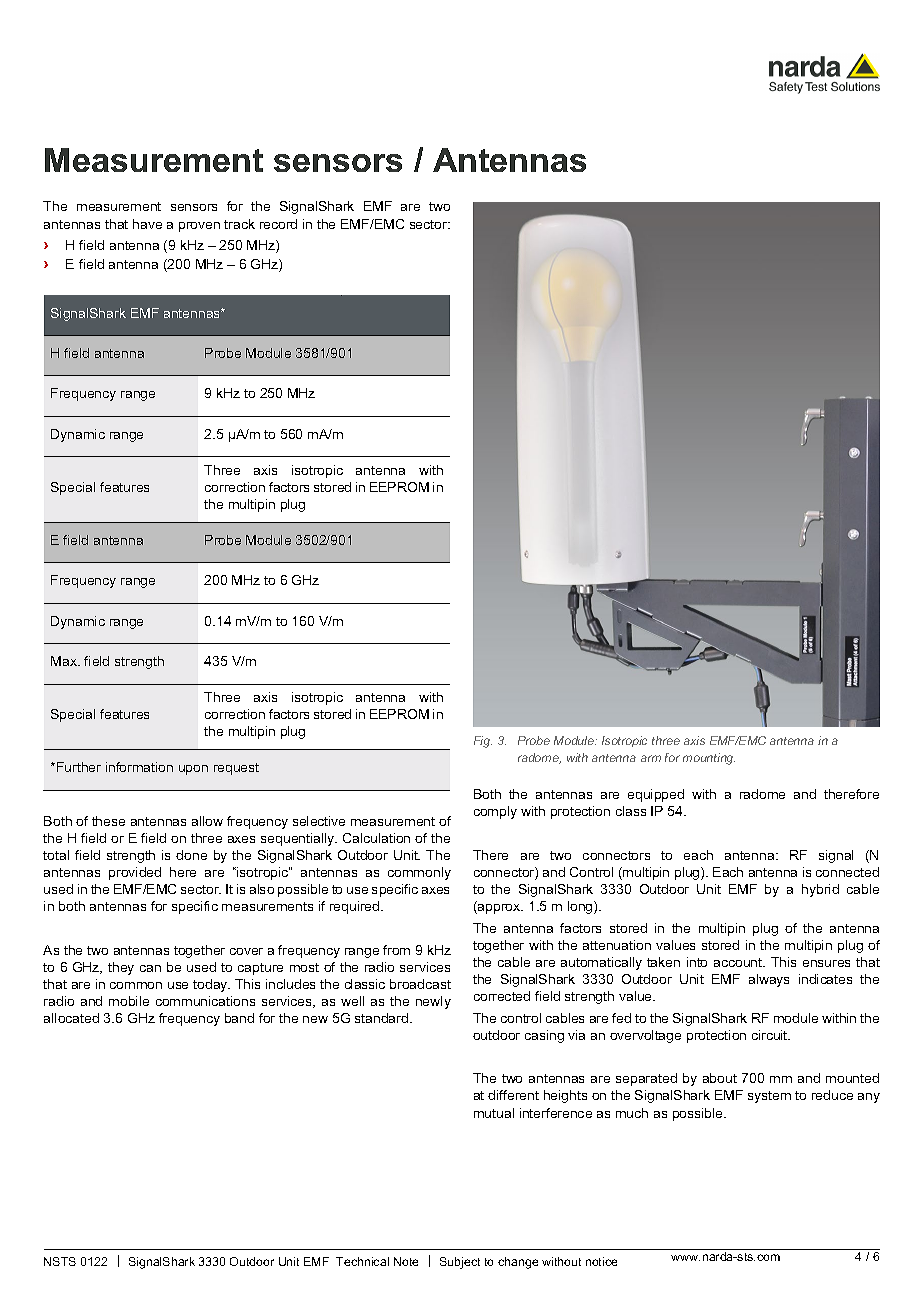  What do you see at coordinates (278, 224) in the page?
I see `record` at bounding box center [278, 224].
